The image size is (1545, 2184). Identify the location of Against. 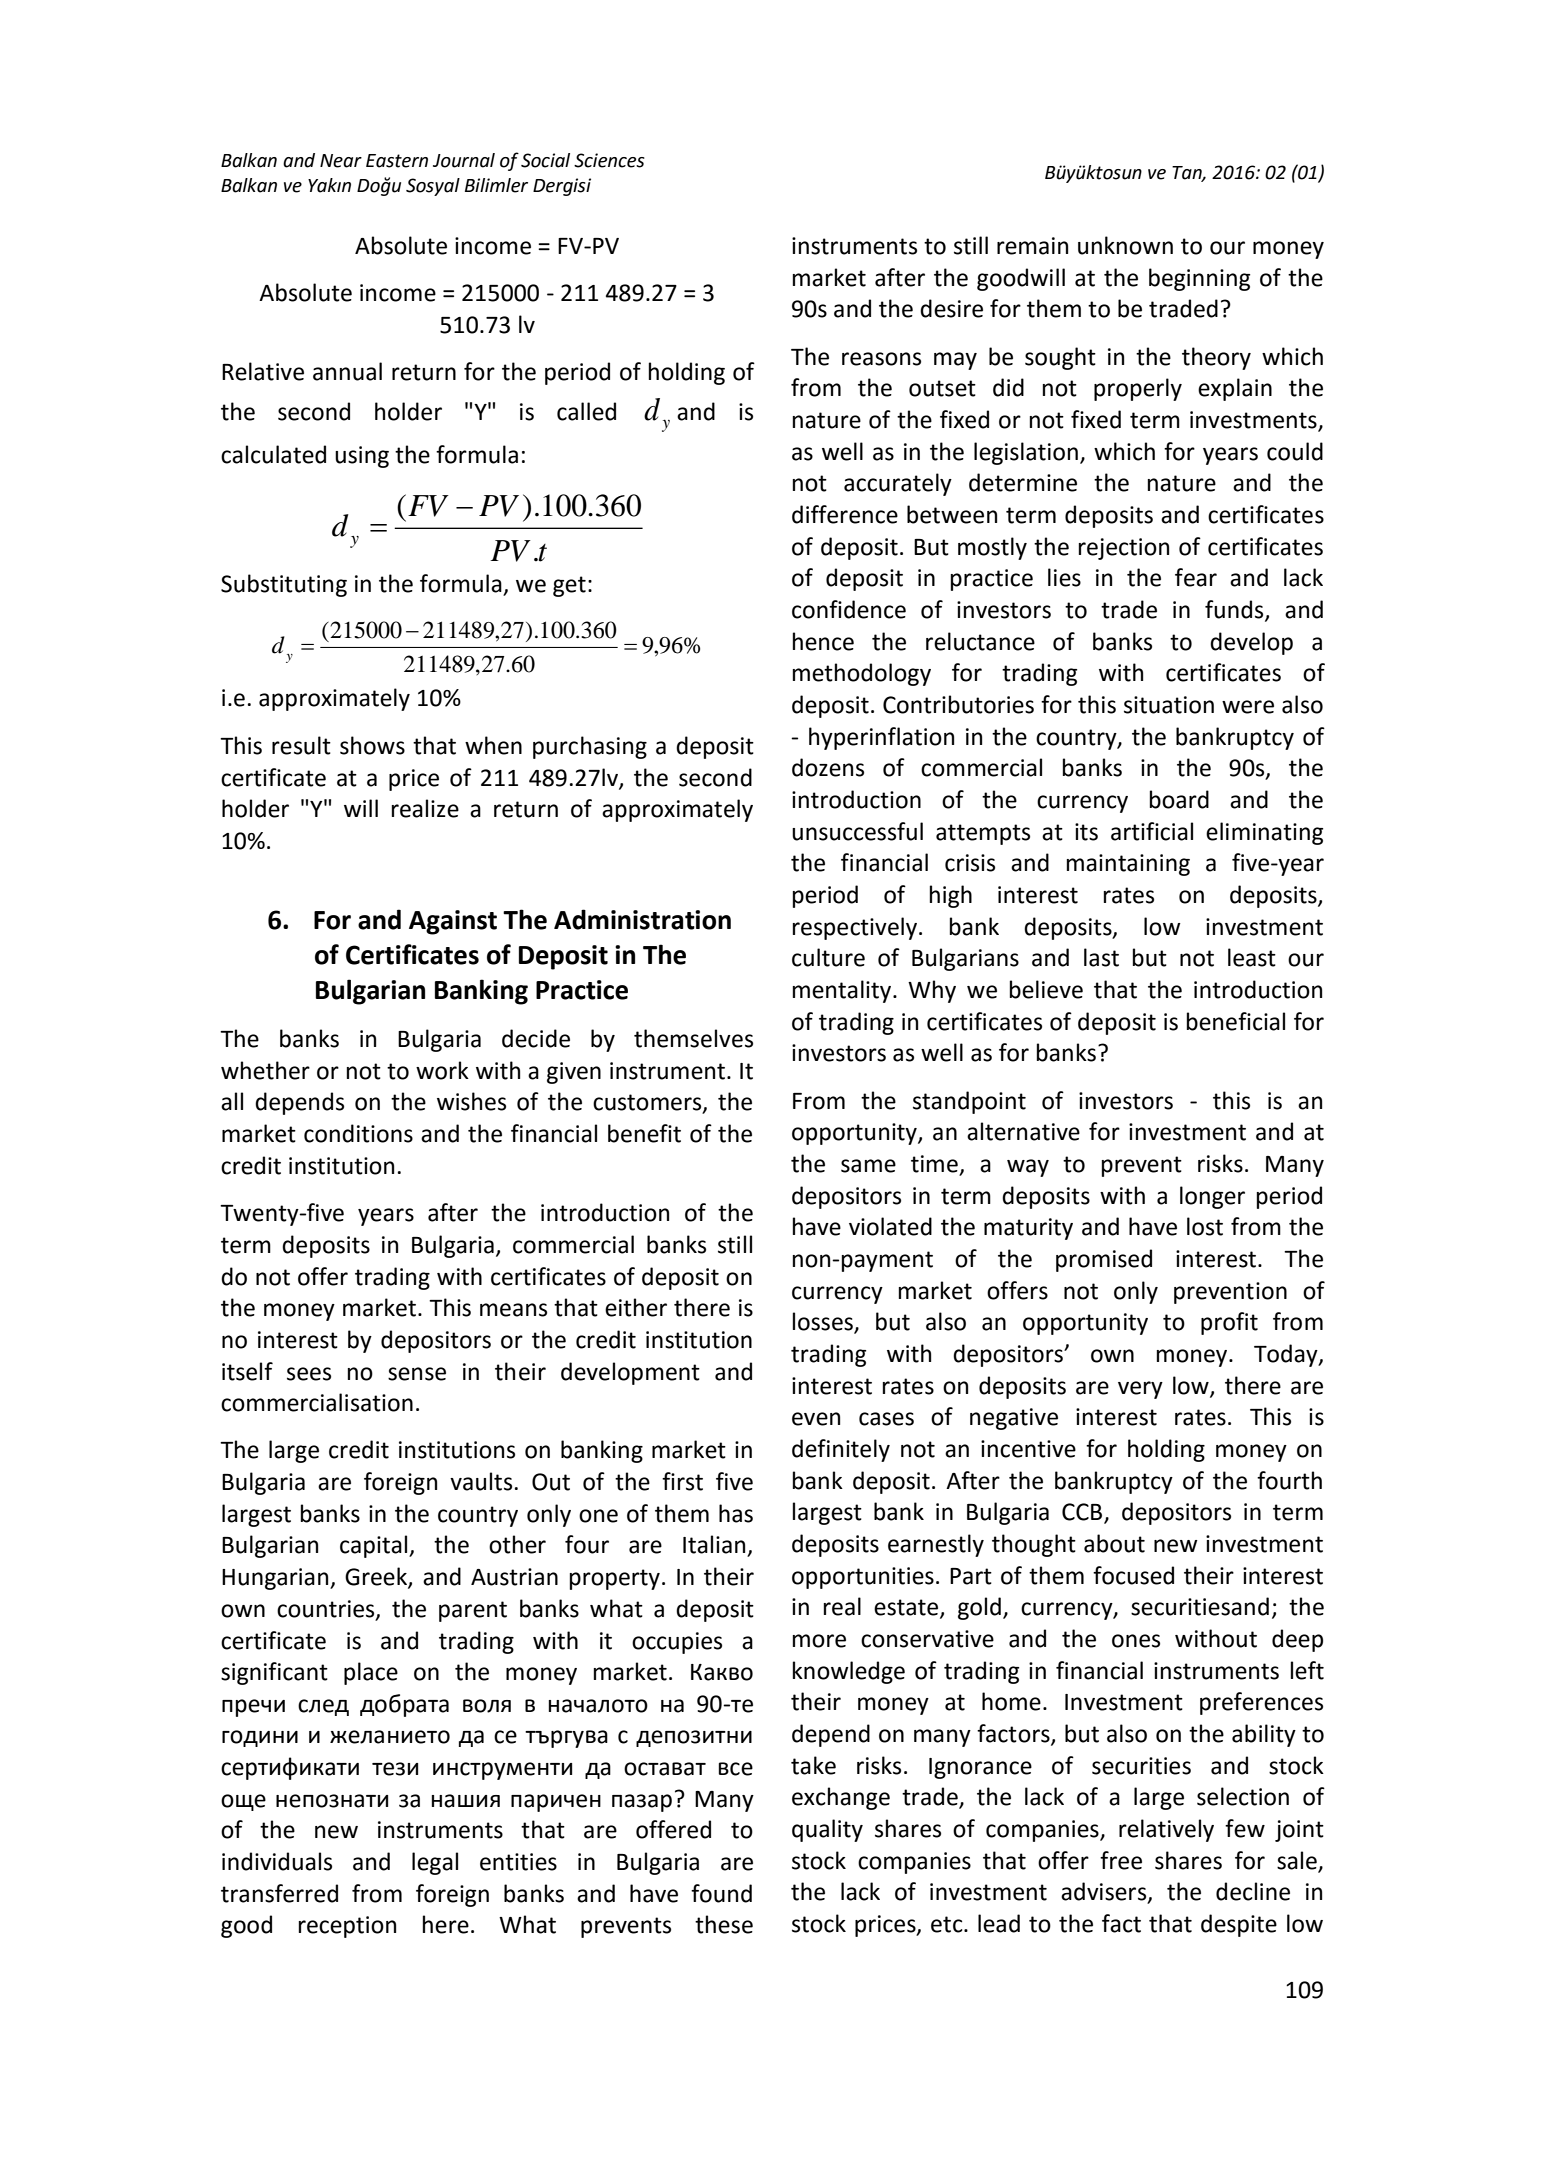
(453, 922).
